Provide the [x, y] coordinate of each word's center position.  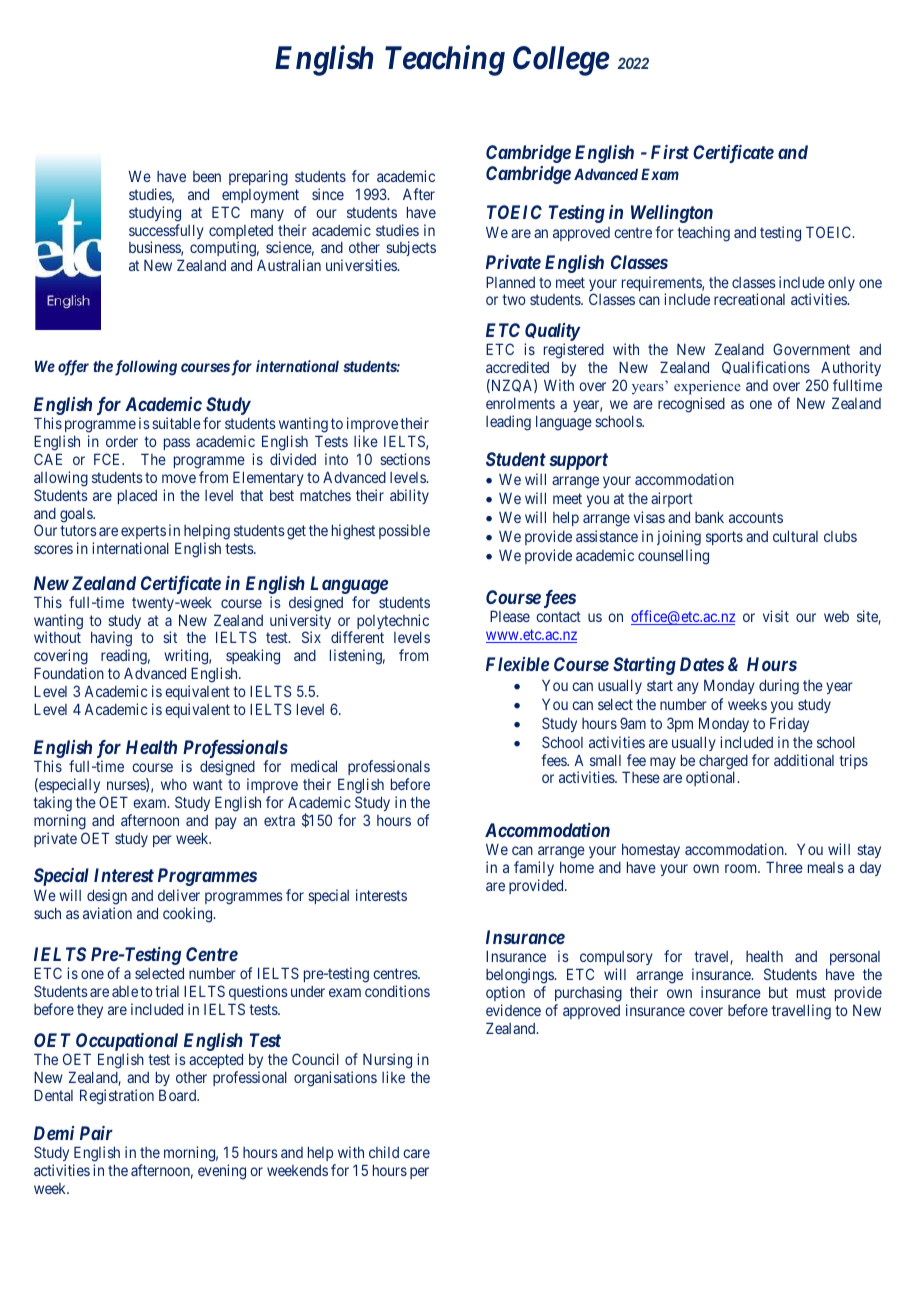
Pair [96, 1133]
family [534, 868]
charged [723, 763]
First [670, 152]
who [174, 784]
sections [405, 459]
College [561, 61]
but [778, 992]
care [416, 1153]
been [207, 176]
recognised [691, 405]
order [122, 441]
